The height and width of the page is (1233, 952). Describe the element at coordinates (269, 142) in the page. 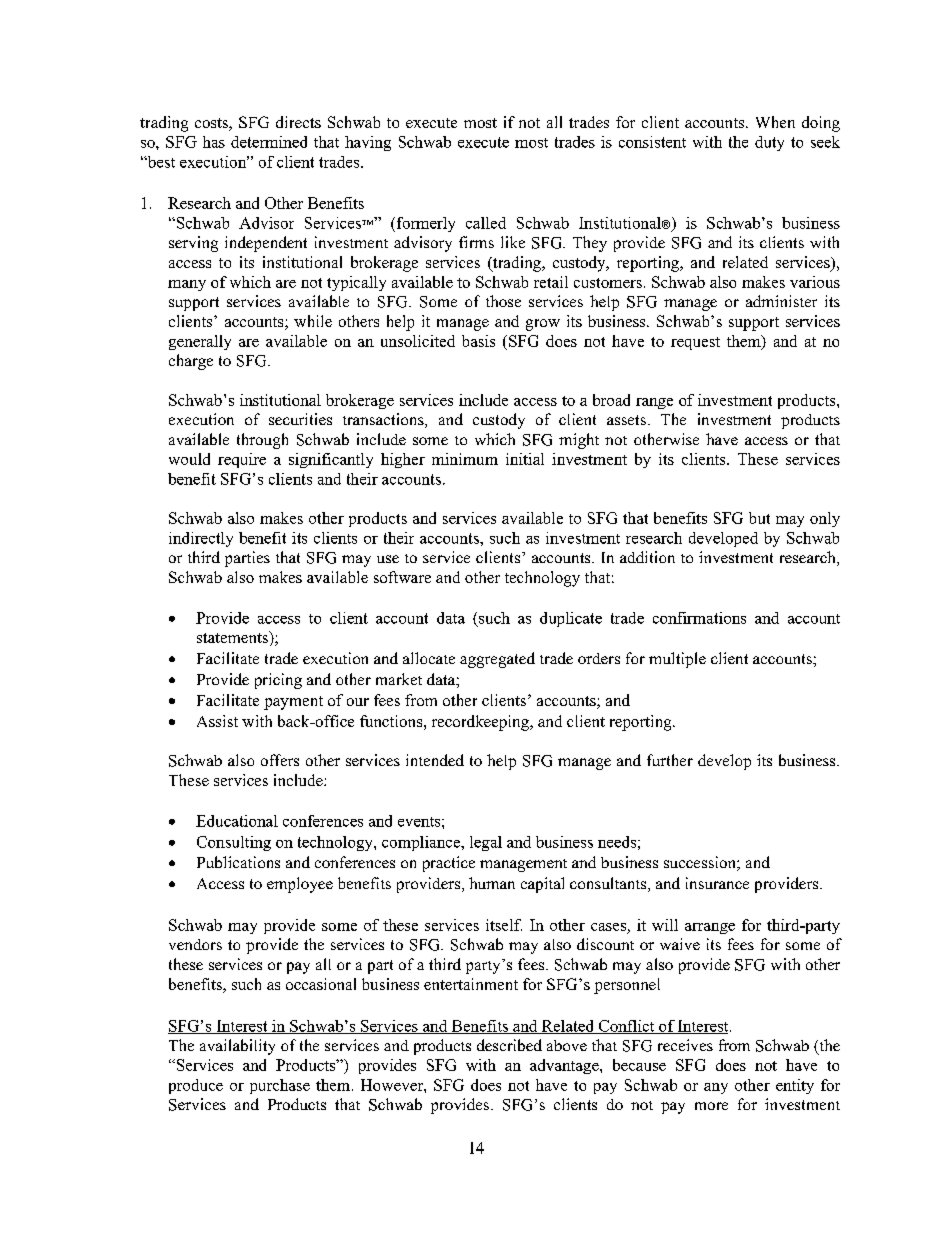

I see `determined` at that location.
